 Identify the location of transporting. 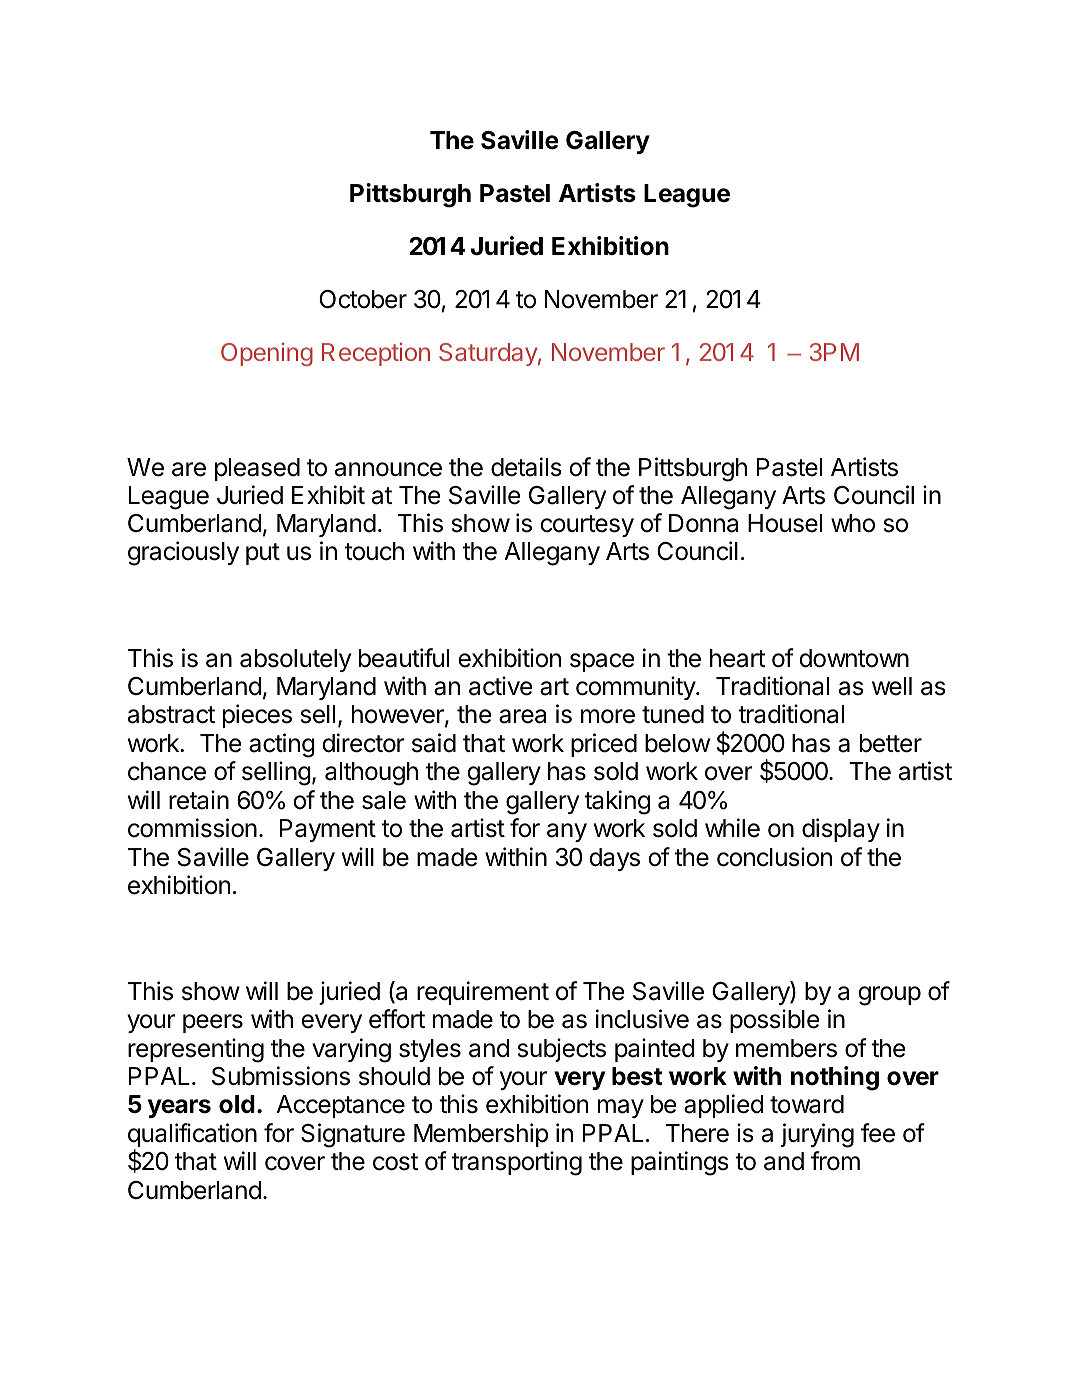
(517, 1163).
